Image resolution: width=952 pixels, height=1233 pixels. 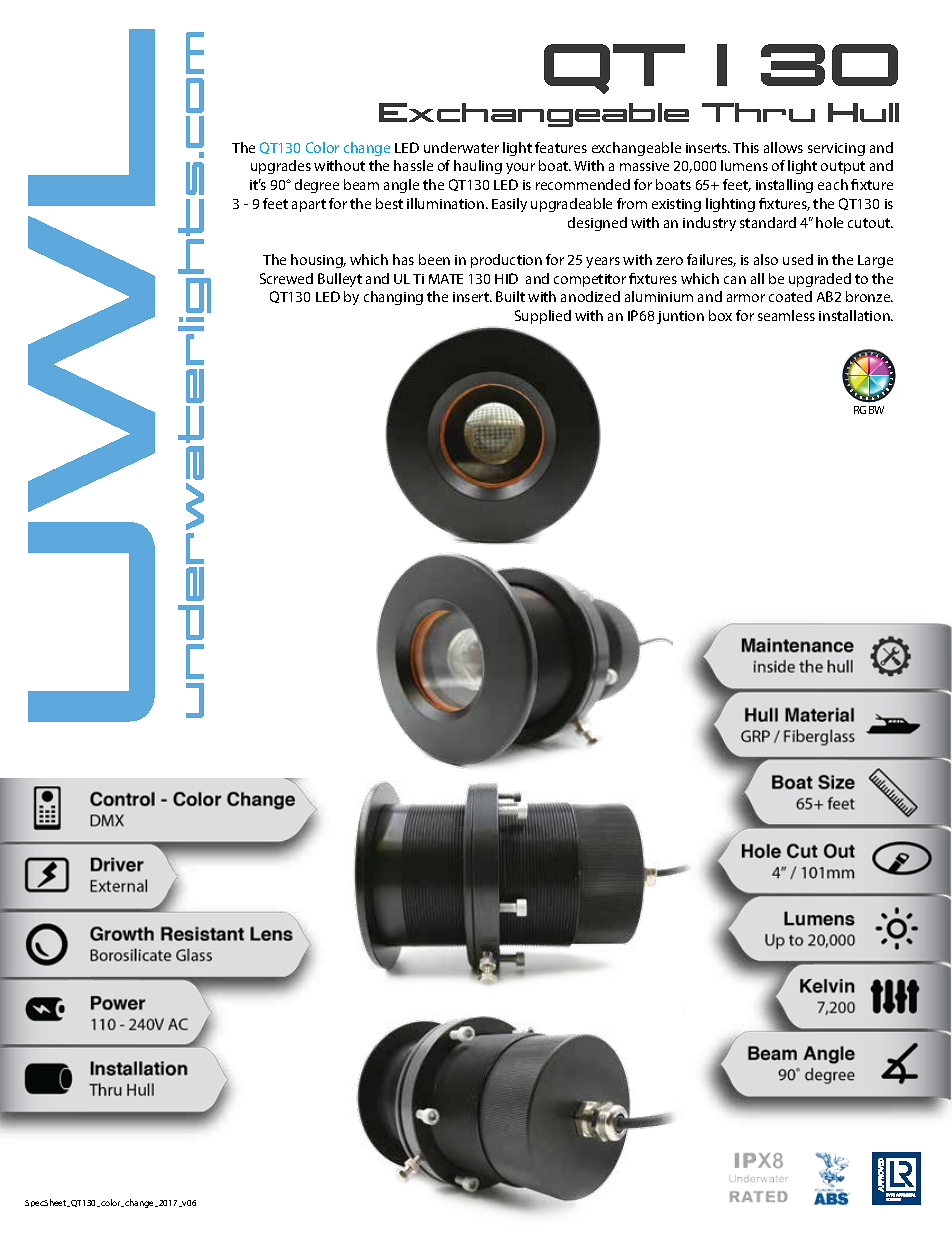 I want to click on Thru, so click(x=758, y=112).
